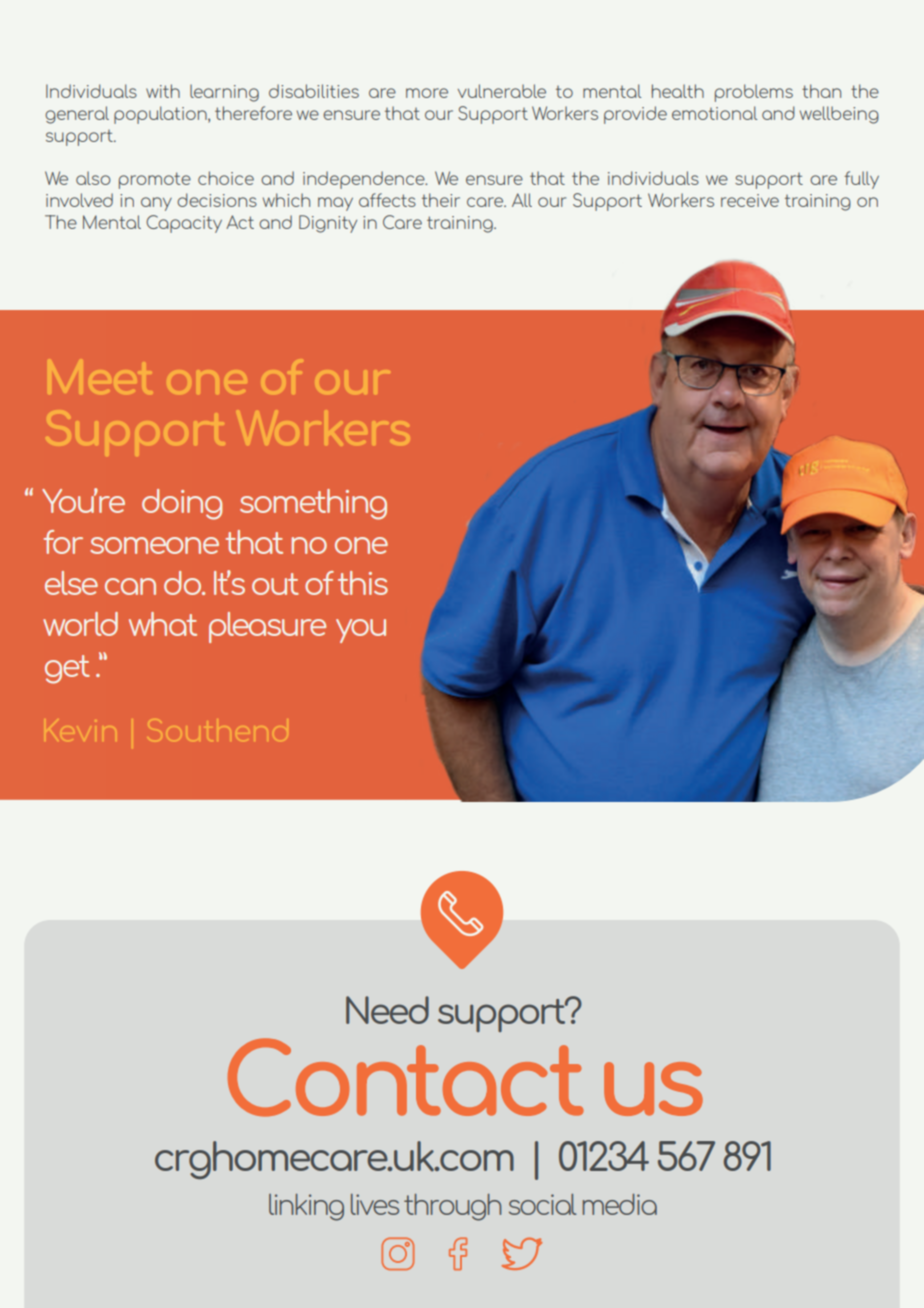 Image resolution: width=924 pixels, height=1308 pixels. Describe the element at coordinates (163, 91) in the screenshot. I see `with` at that location.
